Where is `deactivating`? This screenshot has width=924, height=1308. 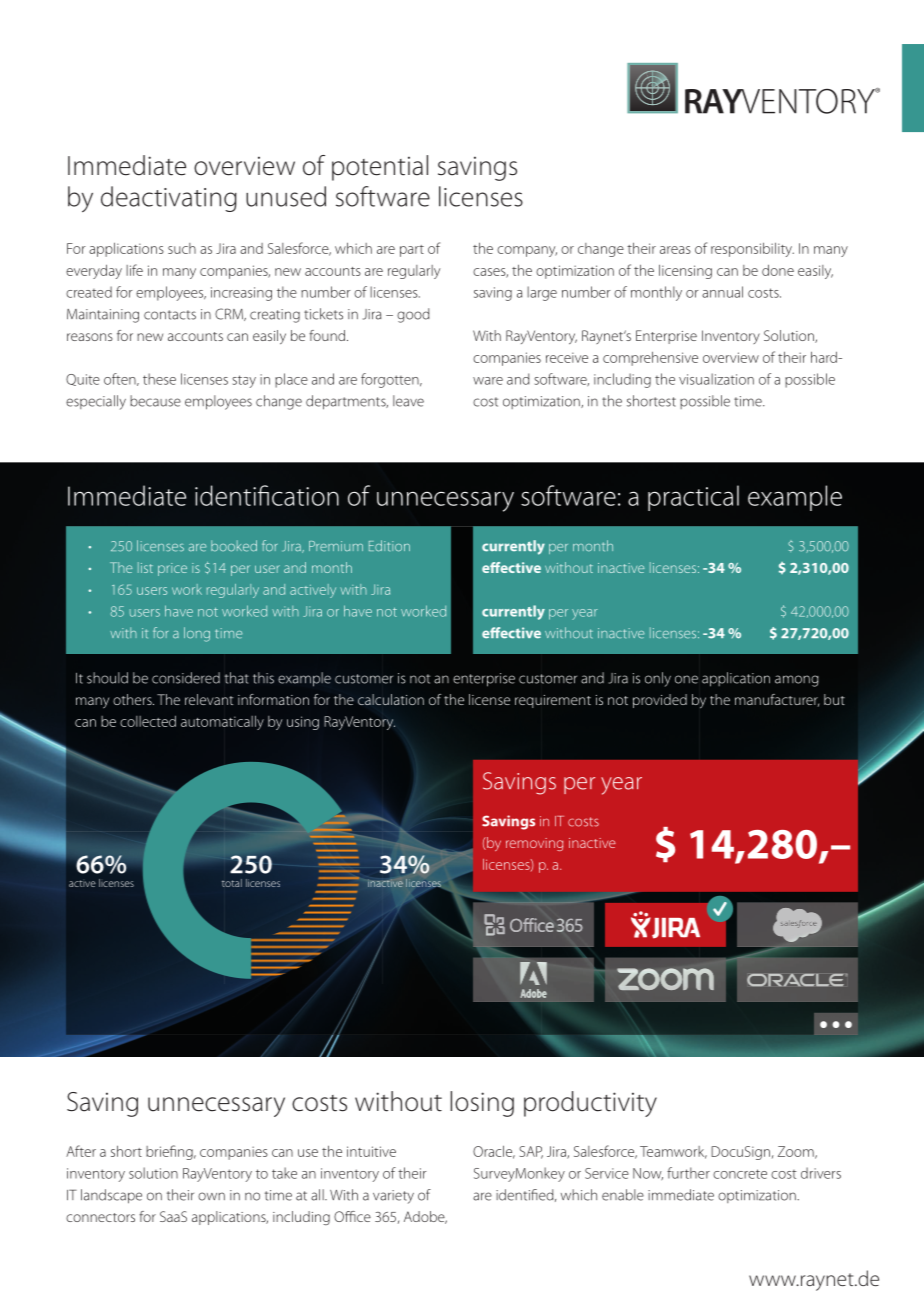
deactivating is located at coordinates (169, 199).
